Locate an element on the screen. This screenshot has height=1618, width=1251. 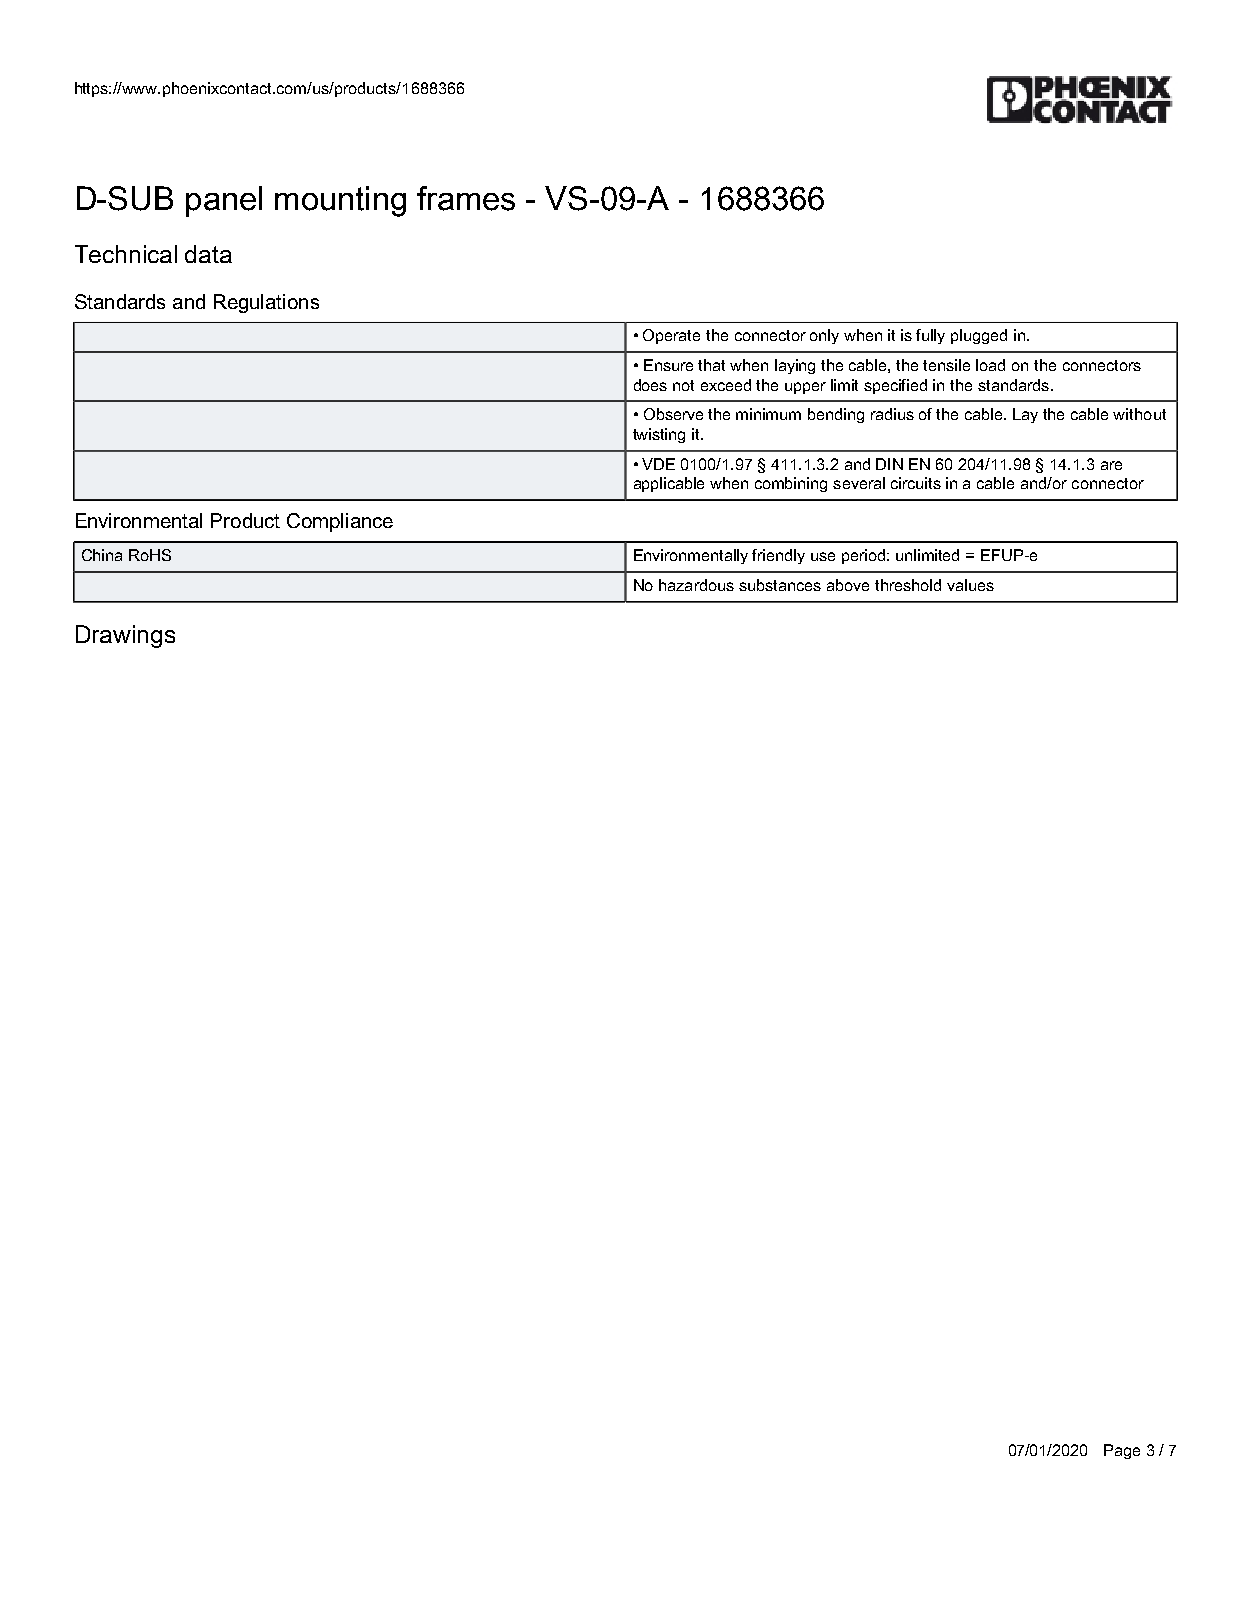
Compliance is located at coordinates (340, 522).
